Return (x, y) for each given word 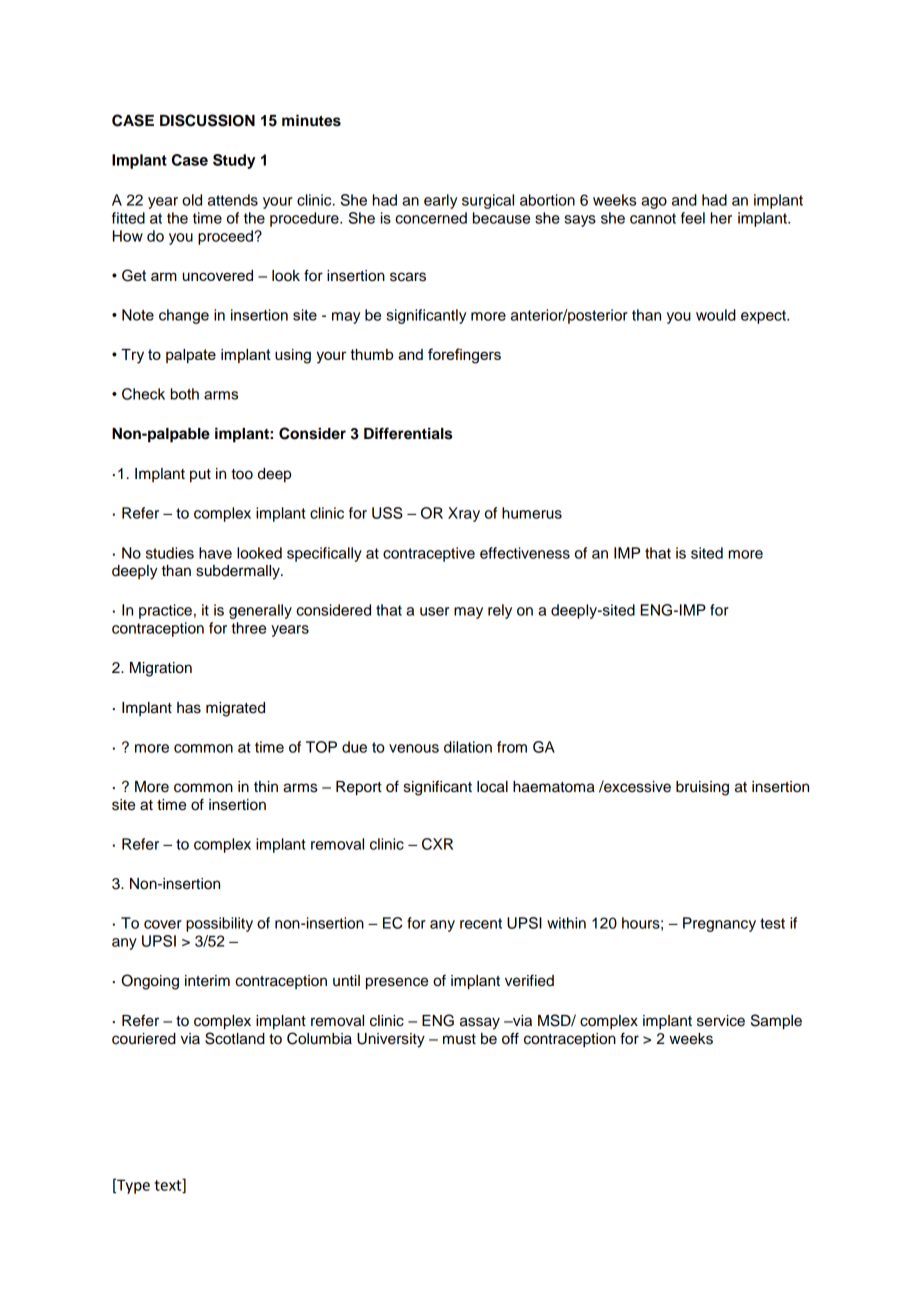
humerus (532, 513)
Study (234, 161)
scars (408, 277)
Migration (161, 669)
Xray (464, 514)
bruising (702, 788)
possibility (219, 924)
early (440, 201)
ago (654, 203)
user (434, 611)
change (184, 316)
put (200, 476)
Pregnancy (719, 924)
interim (207, 981)
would (716, 315)
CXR (437, 844)
